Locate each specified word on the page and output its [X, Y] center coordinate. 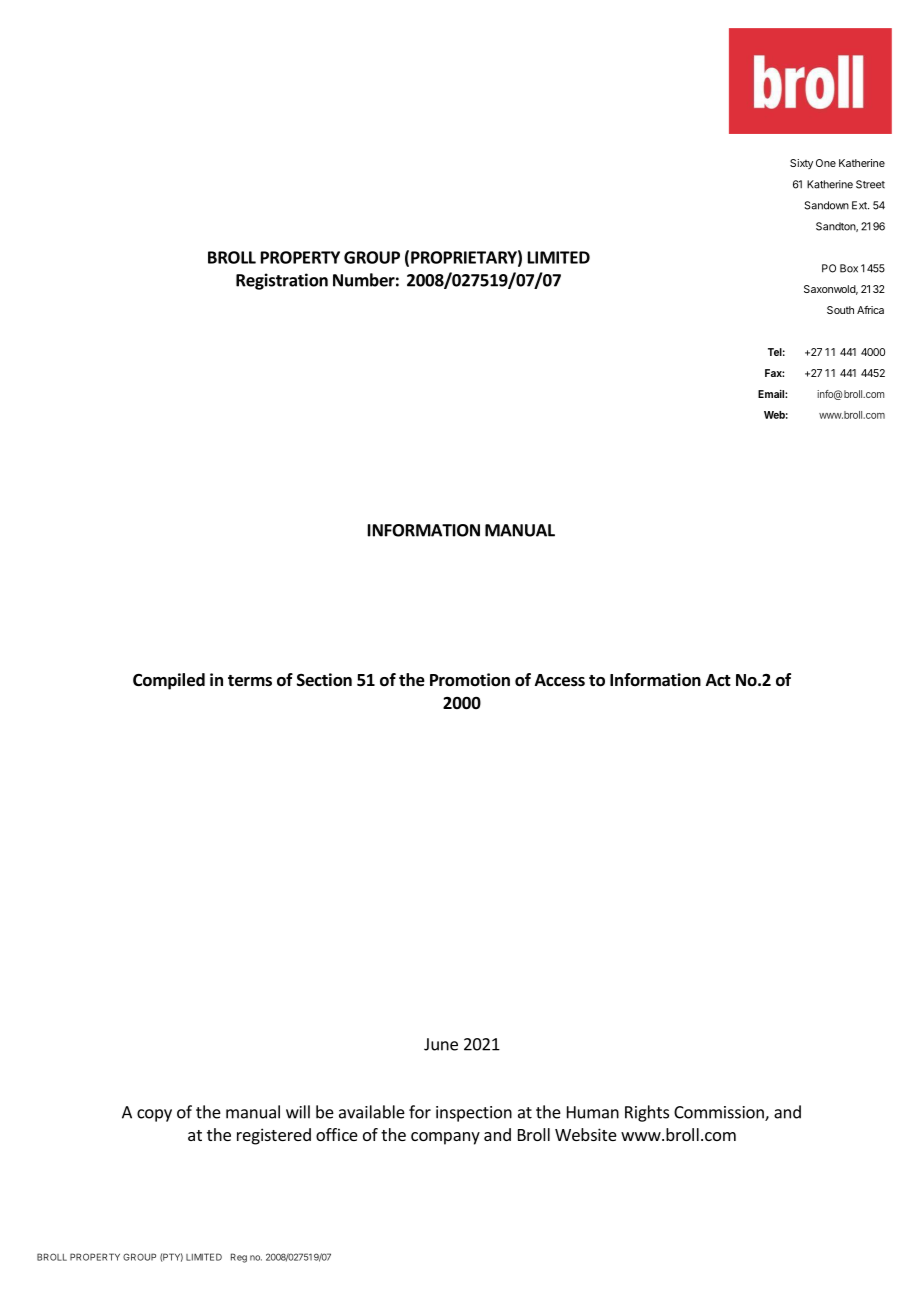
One [826, 163]
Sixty [801, 164]
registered [274, 1136]
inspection [474, 1114]
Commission [720, 1113]
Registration [282, 281]
